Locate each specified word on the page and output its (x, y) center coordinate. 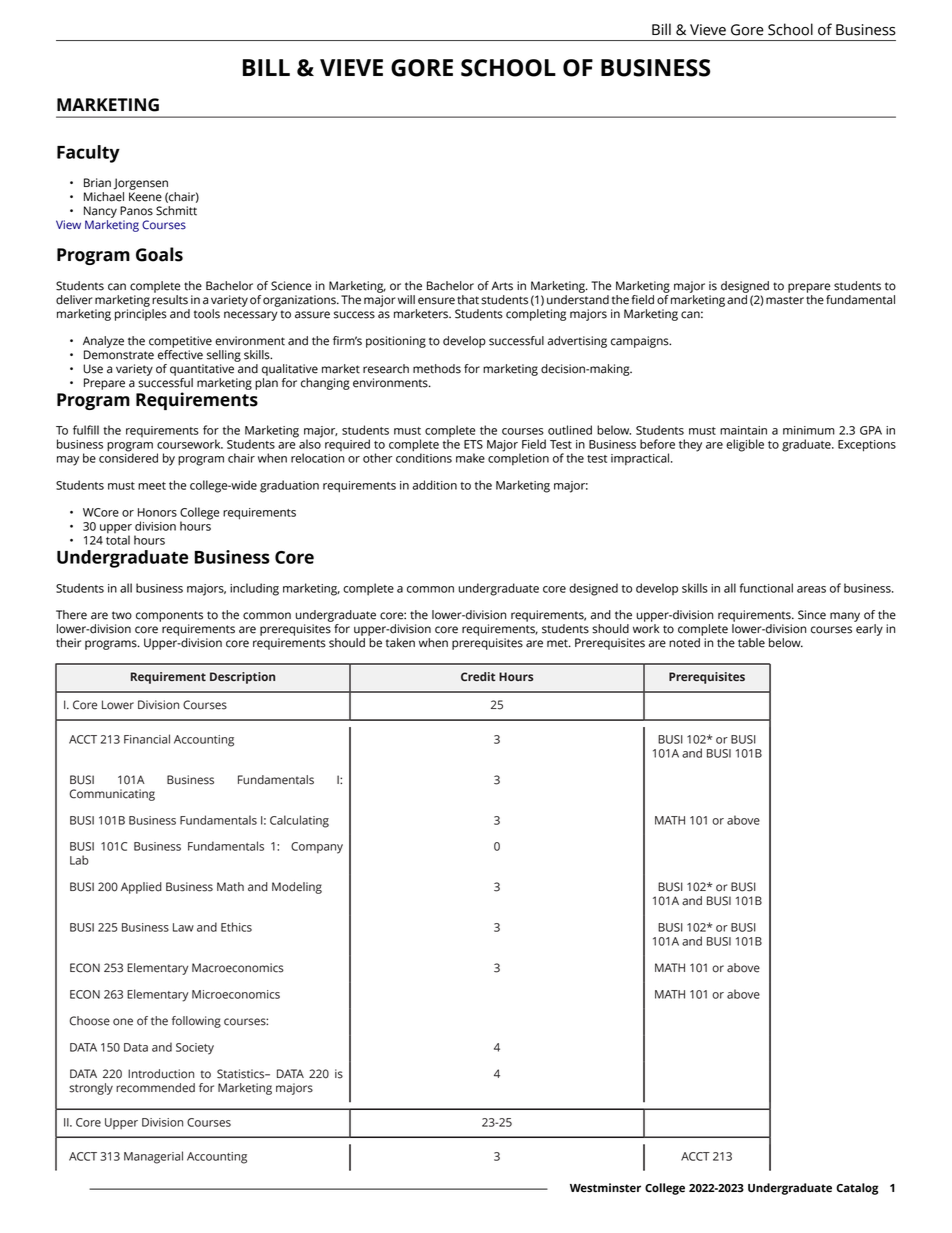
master (785, 300)
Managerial (153, 1157)
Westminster (605, 1188)
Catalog (857, 1189)
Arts (502, 286)
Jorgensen (140, 184)
